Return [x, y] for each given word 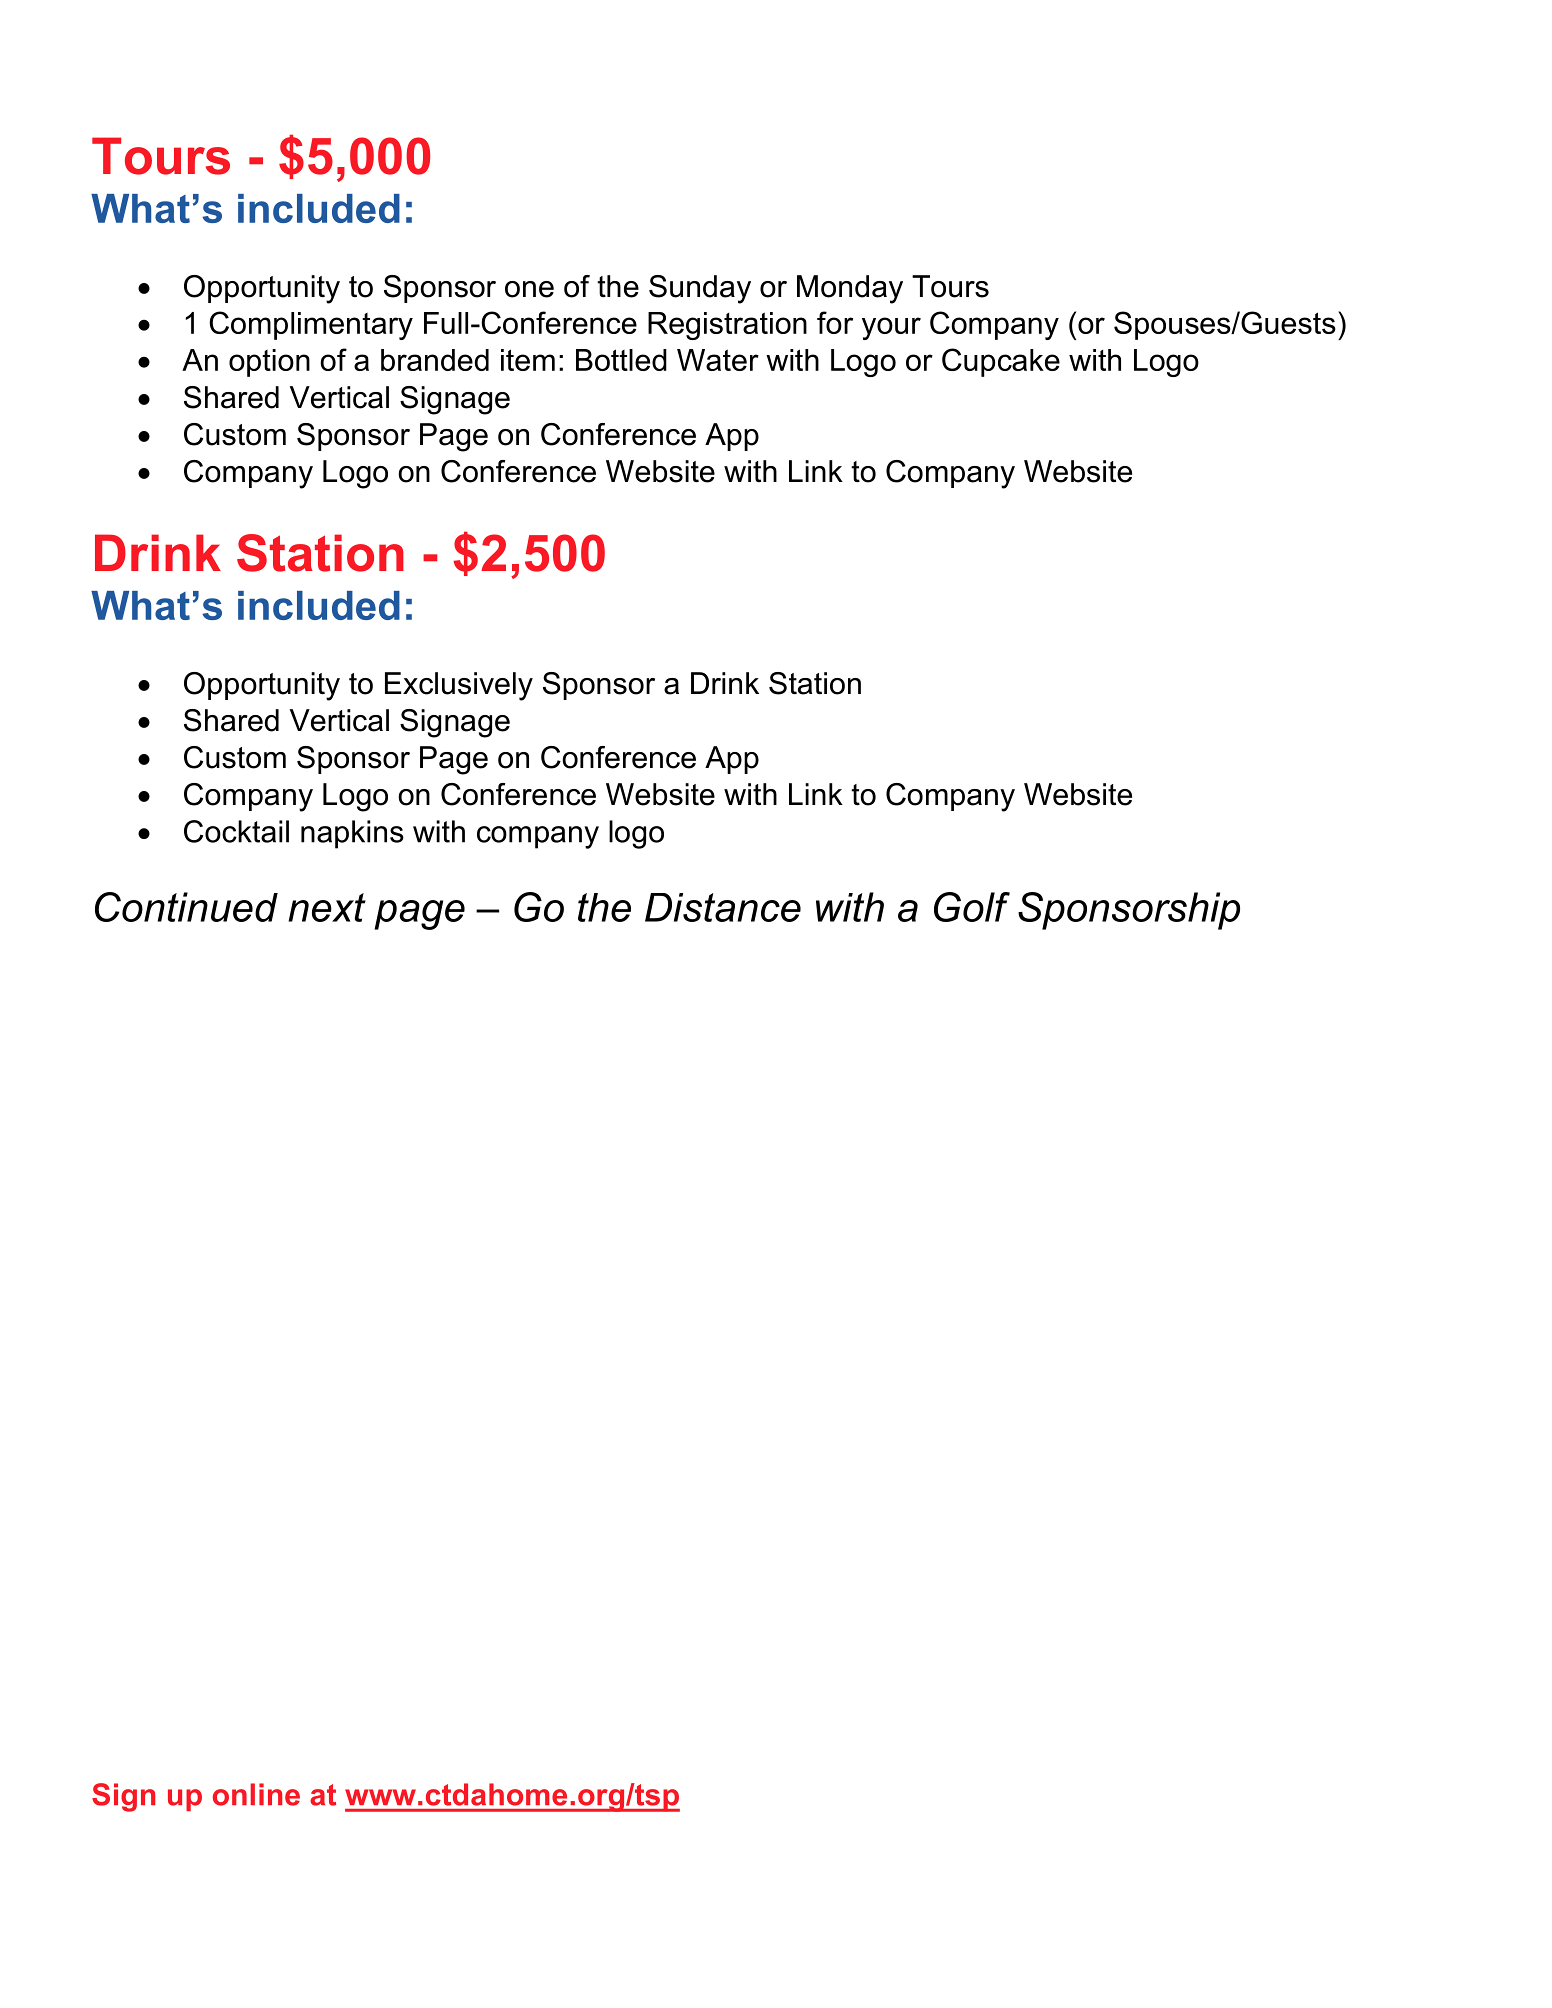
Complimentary [311, 325]
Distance [723, 907]
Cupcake [1001, 362]
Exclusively [459, 686]
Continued [186, 907]
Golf [972, 907]
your [891, 328]
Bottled [621, 360]
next [327, 907]
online [256, 1794]
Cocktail [236, 831]
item [528, 360]
